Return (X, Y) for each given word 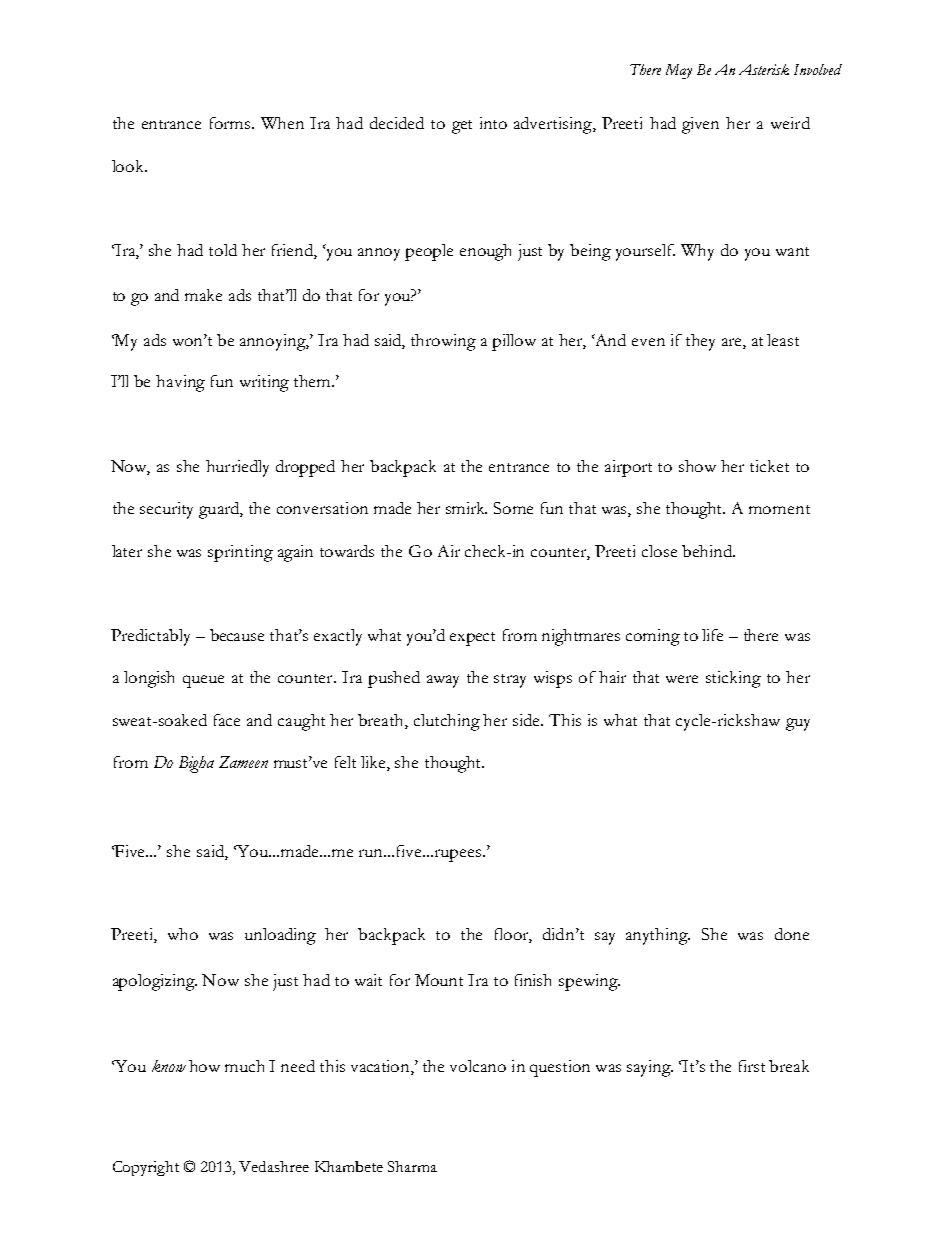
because (237, 635)
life (712, 635)
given (700, 125)
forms (231, 123)
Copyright (146, 1168)
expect (472, 639)
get (462, 127)
